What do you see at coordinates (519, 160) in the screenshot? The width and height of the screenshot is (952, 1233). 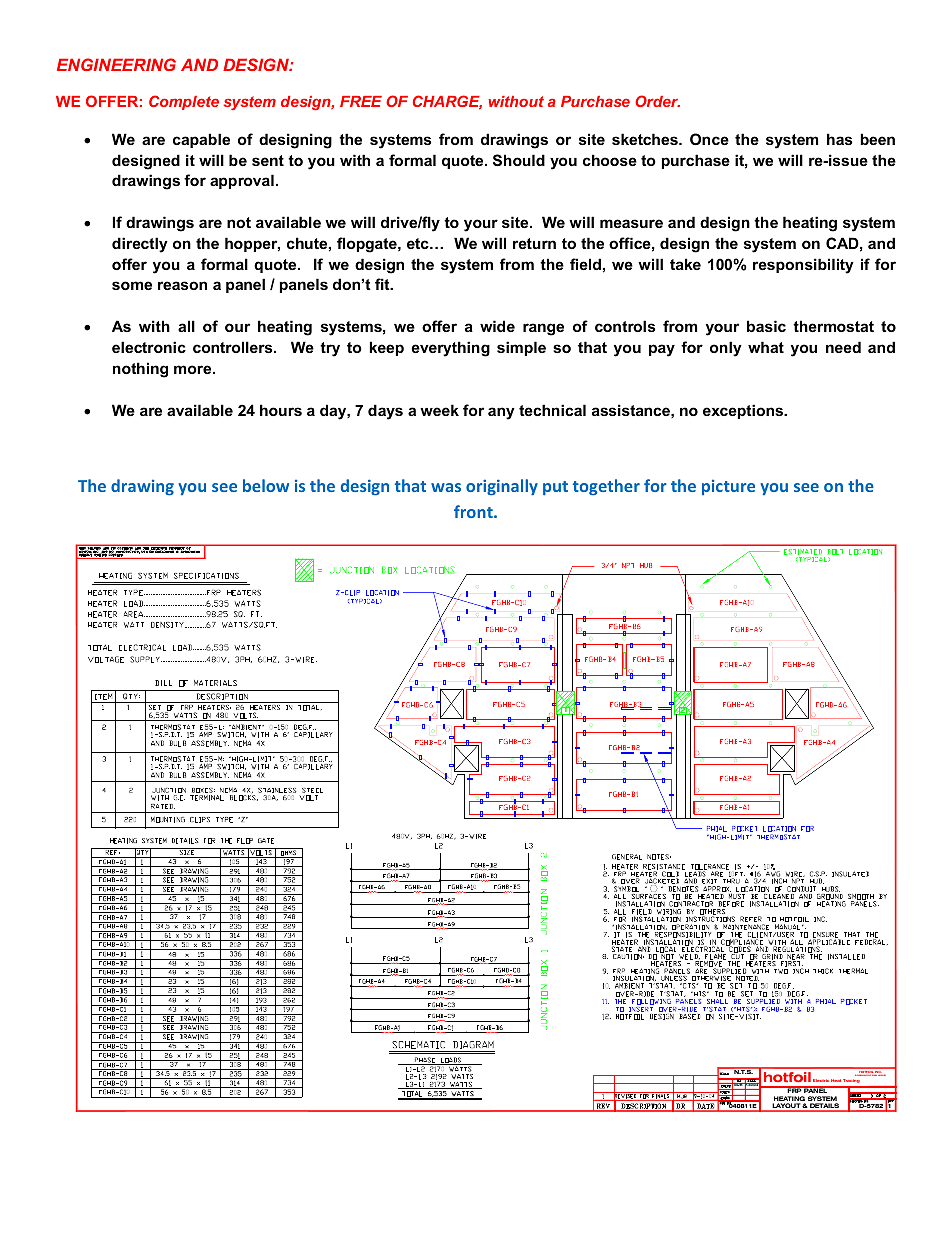 I see `Should` at bounding box center [519, 160].
